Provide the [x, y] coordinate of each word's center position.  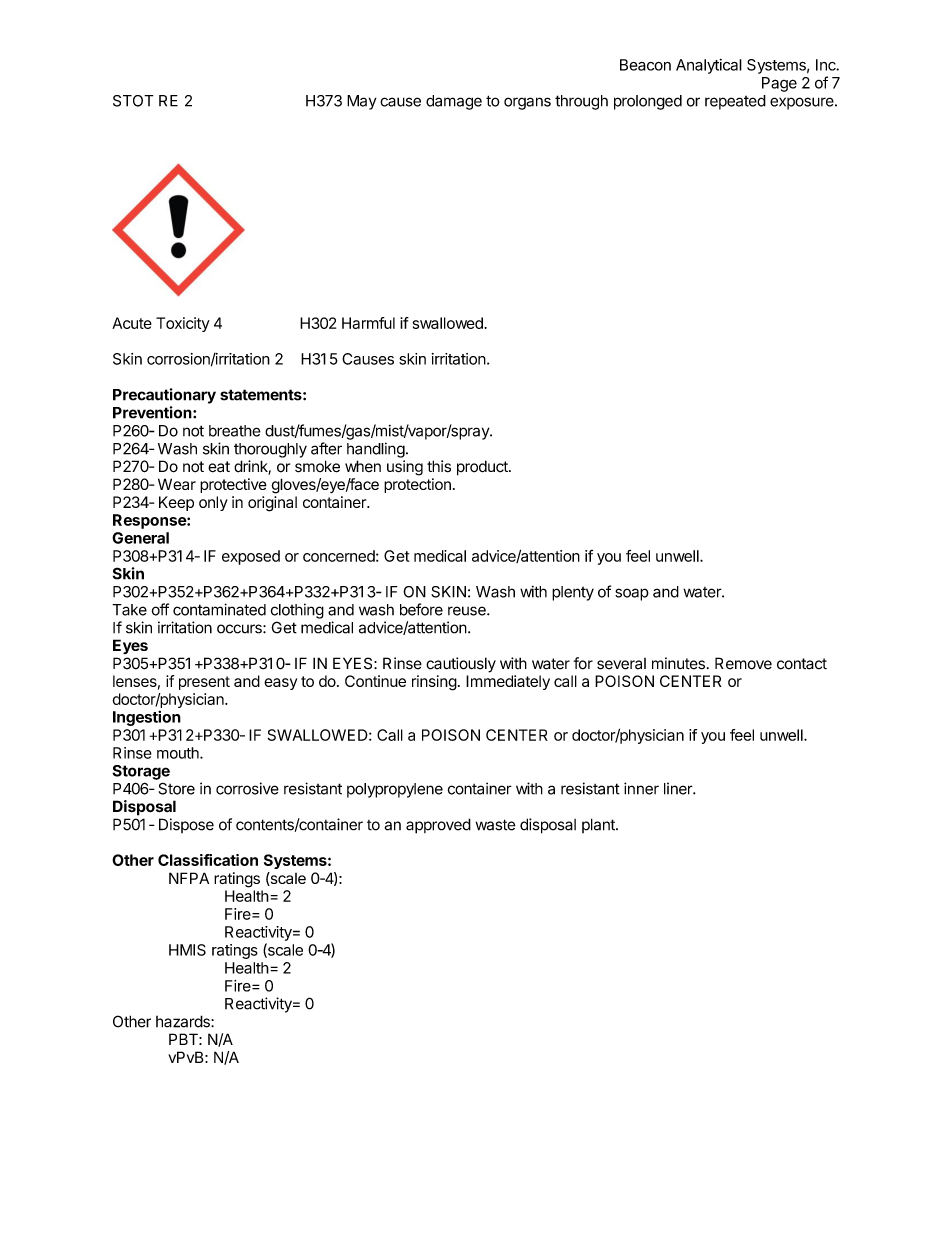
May [362, 102]
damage [454, 102]
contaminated [219, 609]
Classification [208, 860]
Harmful [368, 323]
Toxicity [183, 324]
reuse [468, 611]
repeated [735, 102]
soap [632, 594]
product [483, 468]
